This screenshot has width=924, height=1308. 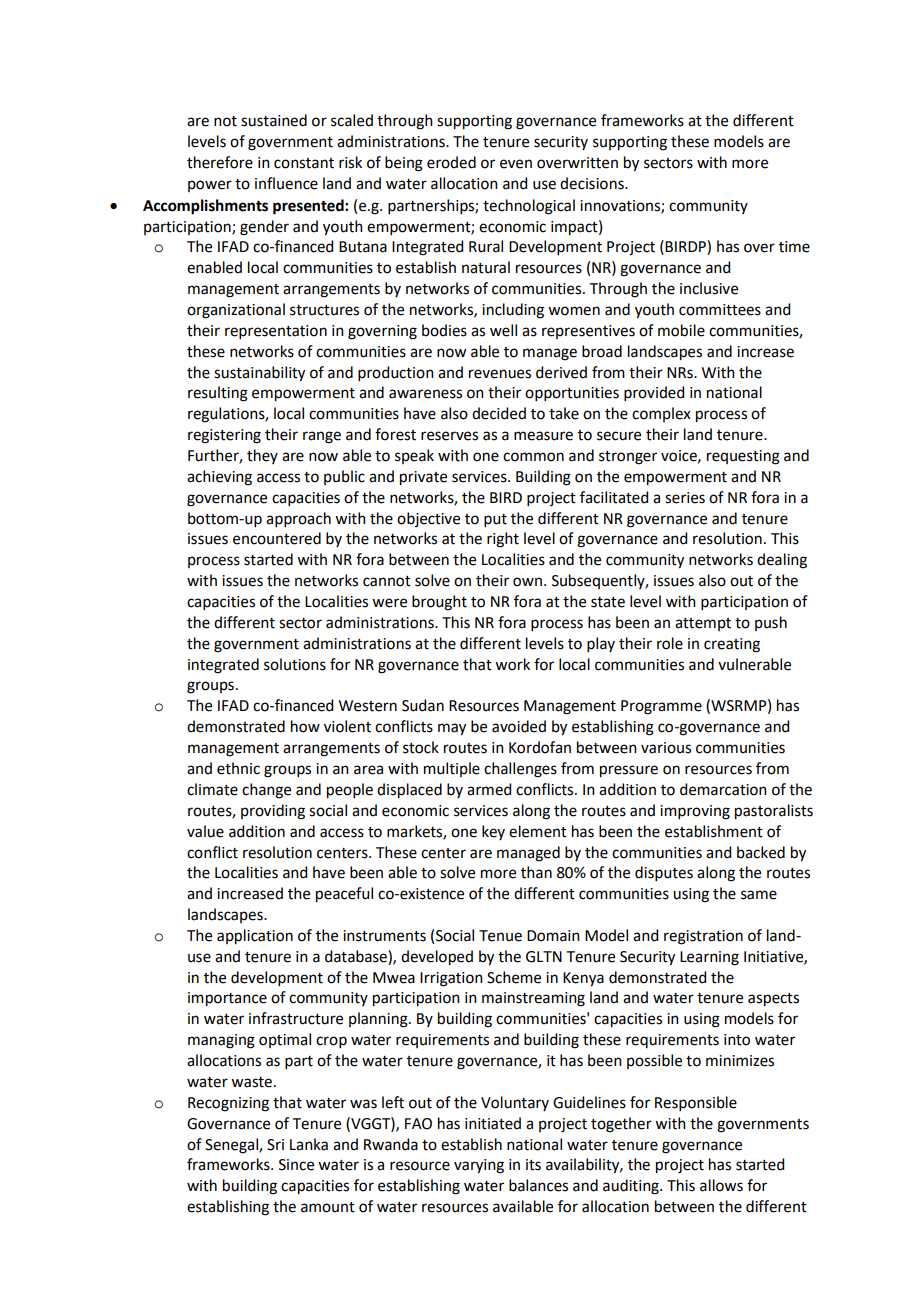 I want to click on change, so click(x=266, y=791).
